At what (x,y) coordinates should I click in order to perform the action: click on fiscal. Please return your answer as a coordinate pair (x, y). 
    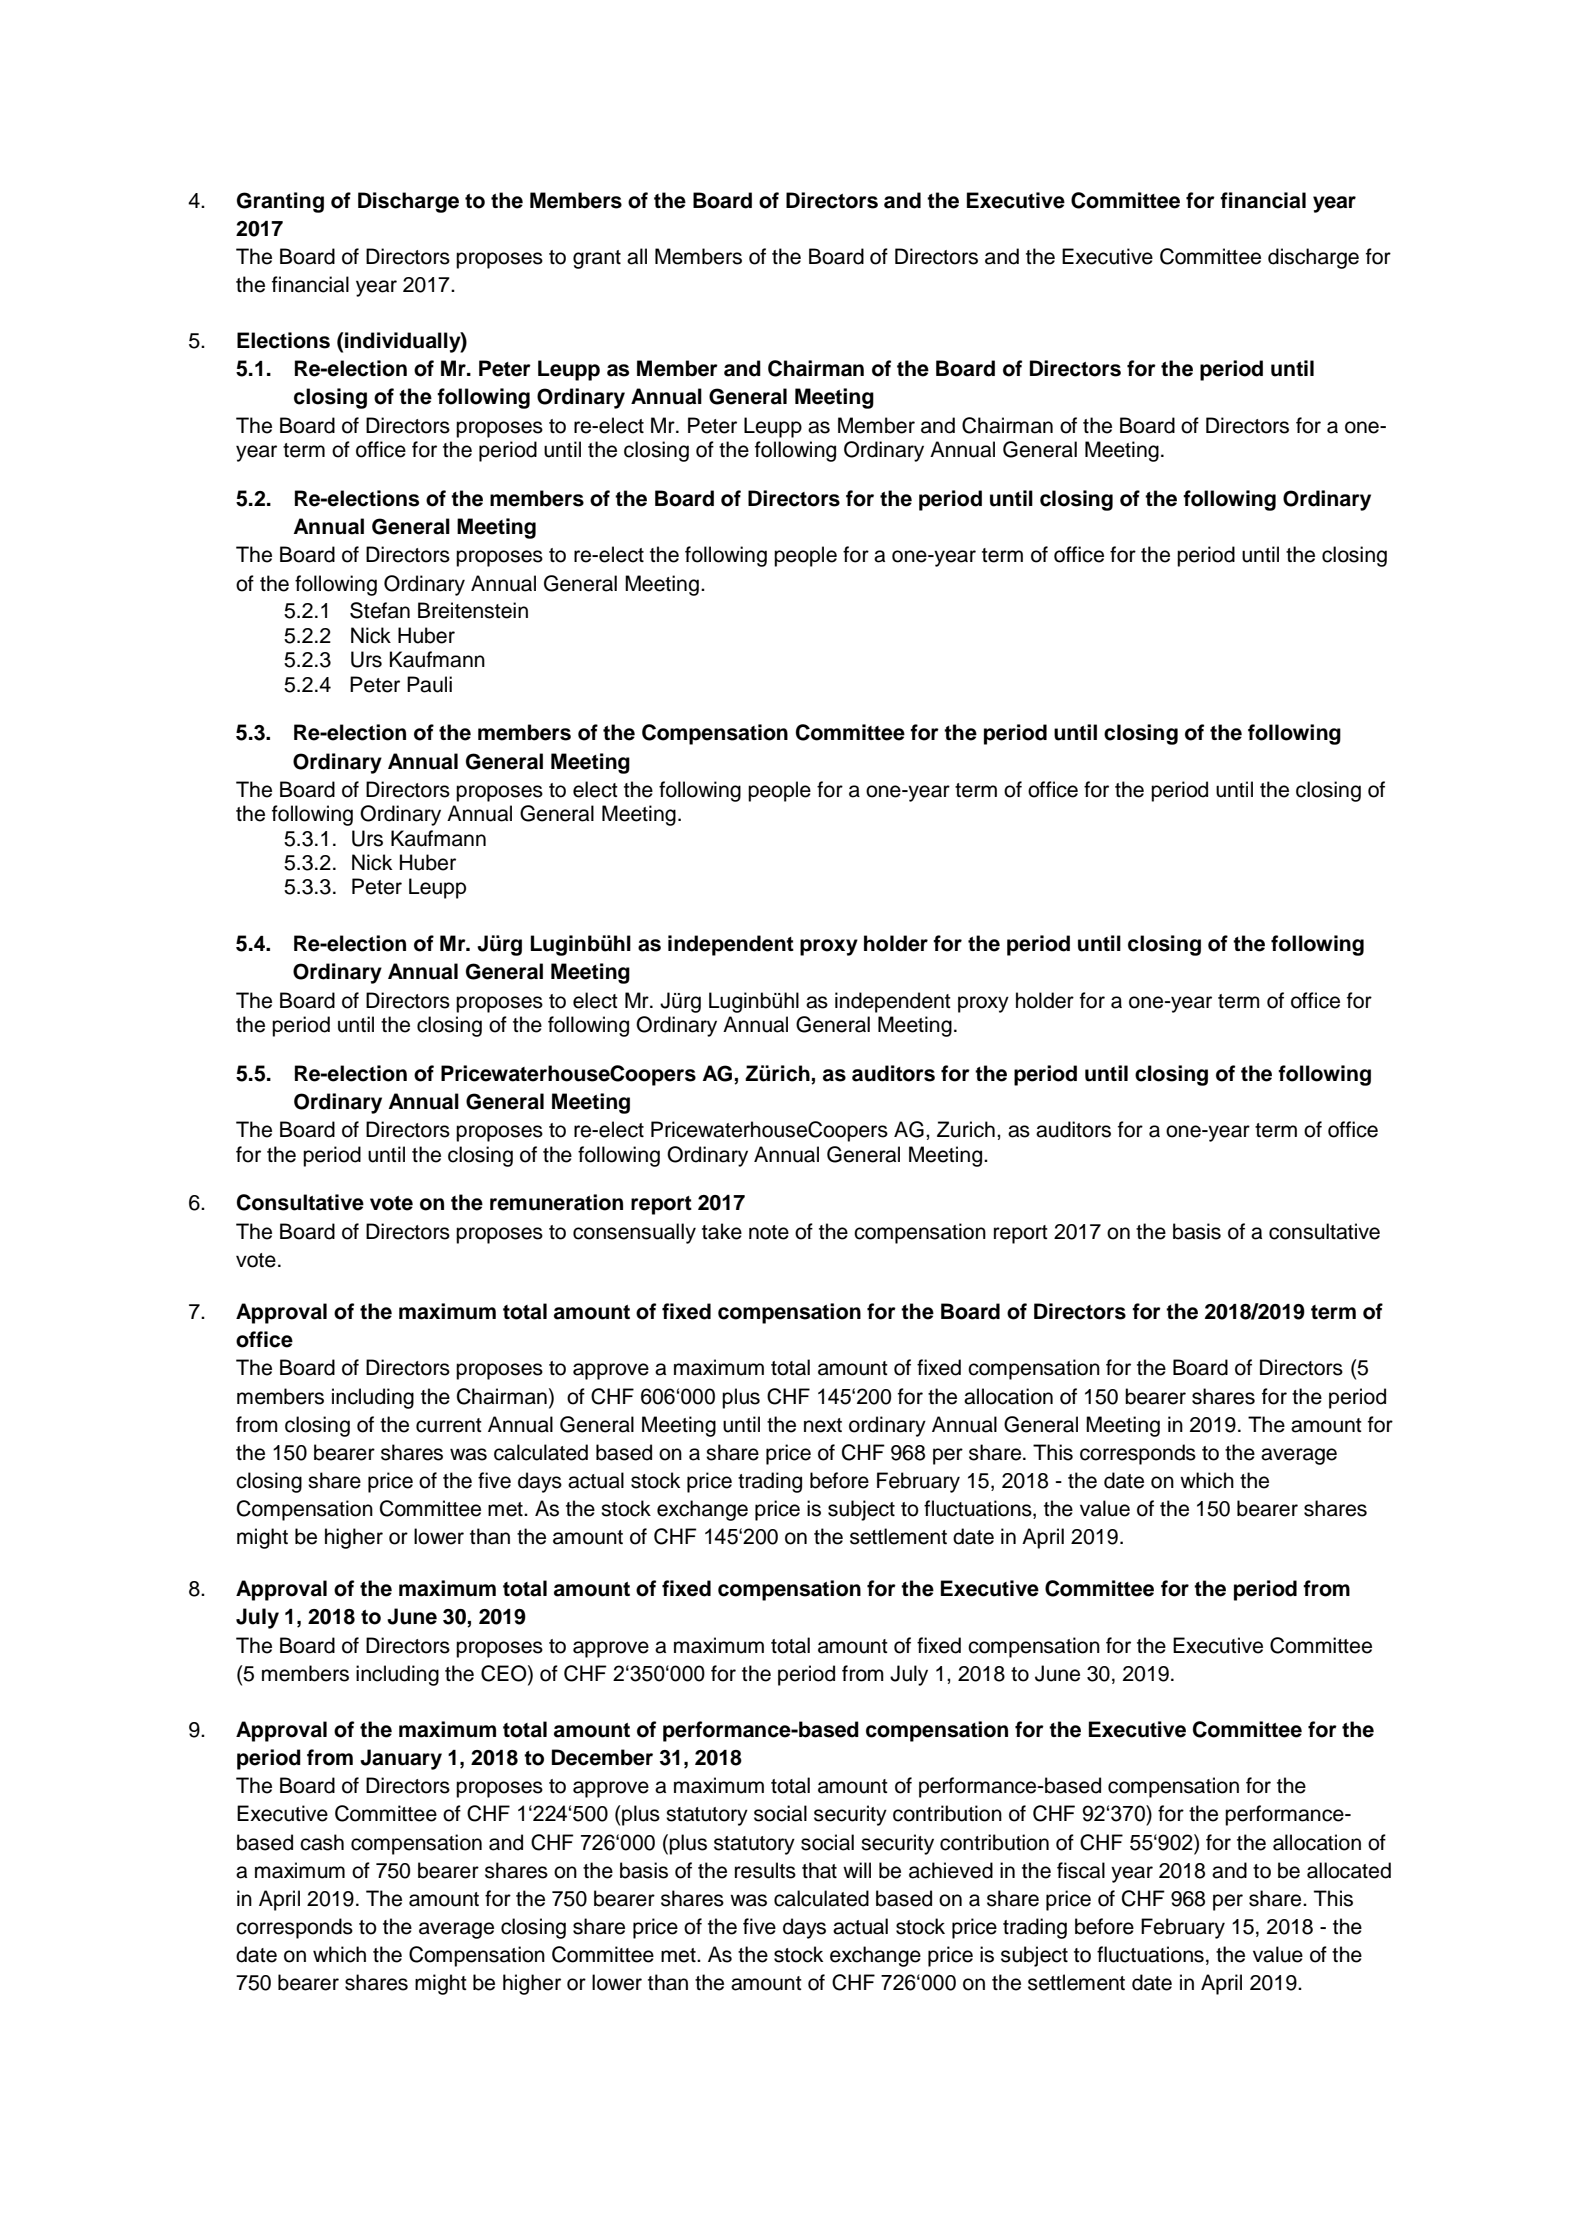
    Looking at the image, I should click on (1081, 1870).
